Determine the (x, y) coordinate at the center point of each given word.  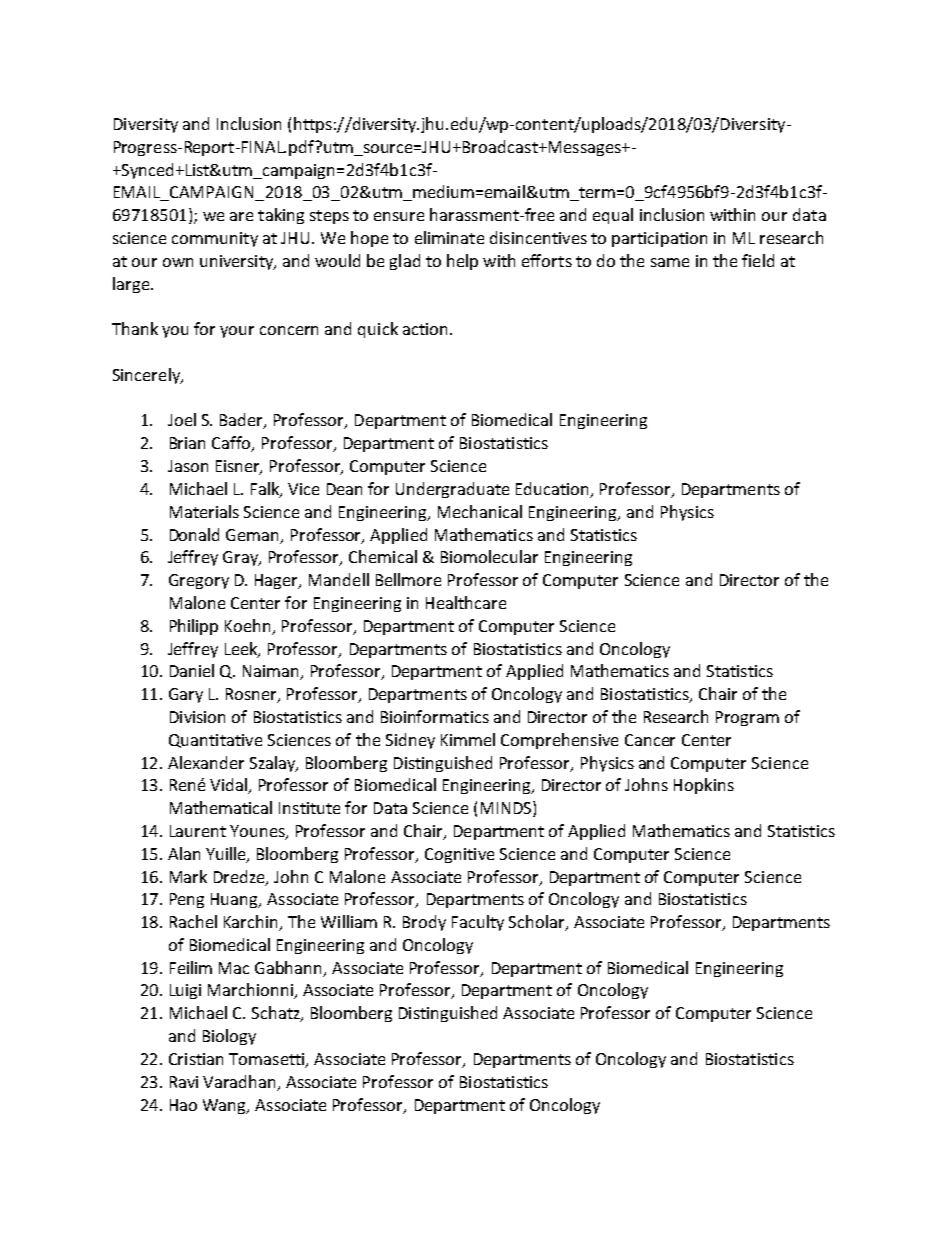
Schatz (277, 1014)
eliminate (449, 237)
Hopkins (704, 786)
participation (659, 239)
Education (554, 490)
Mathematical (221, 807)
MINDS (507, 809)
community (215, 239)
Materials (204, 511)
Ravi (184, 1082)
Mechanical (480, 511)
